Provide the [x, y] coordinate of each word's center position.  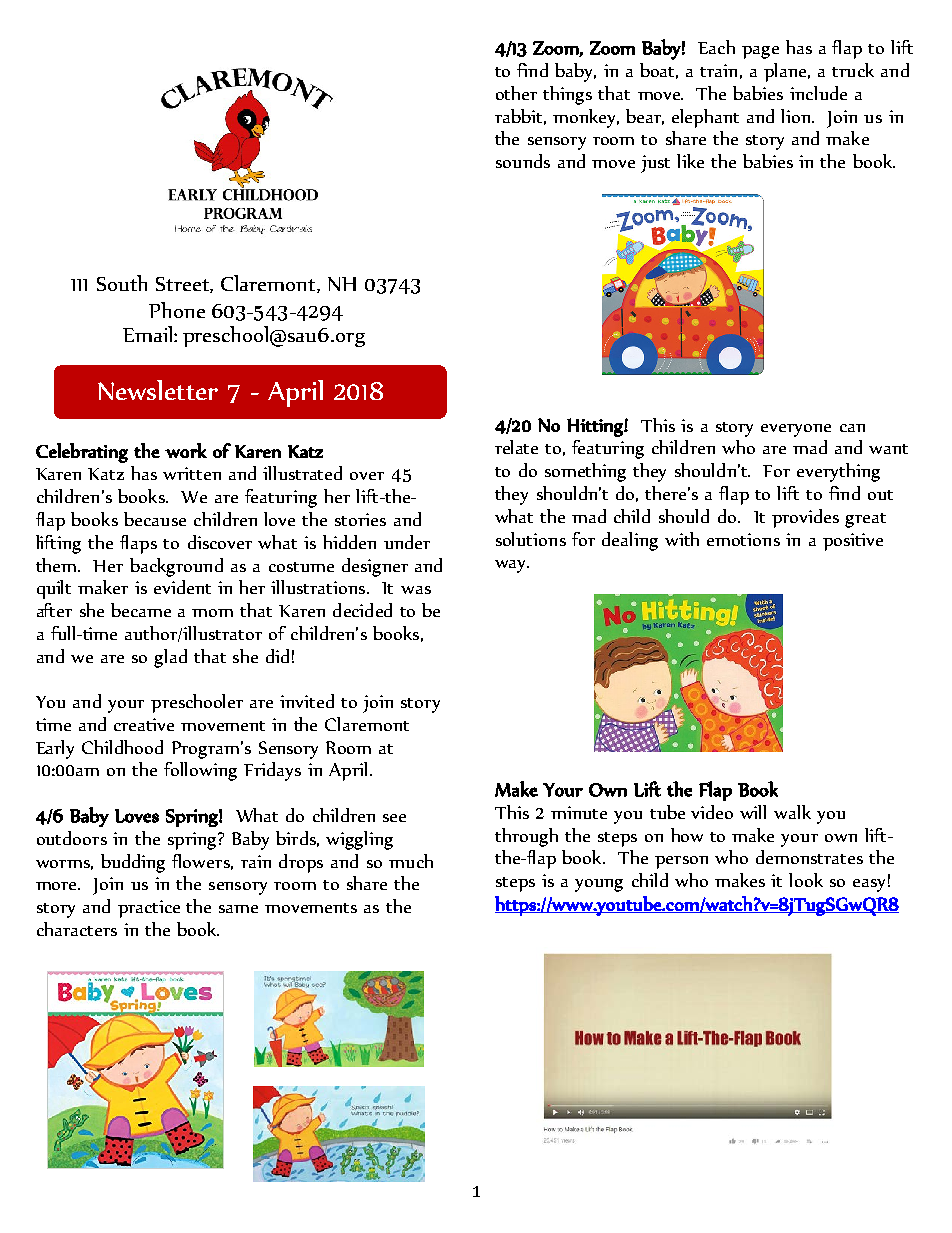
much [411, 861]
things [567, 95]
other [516, 93]
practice [149, 909]
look [806, 880]
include [818, 93]
